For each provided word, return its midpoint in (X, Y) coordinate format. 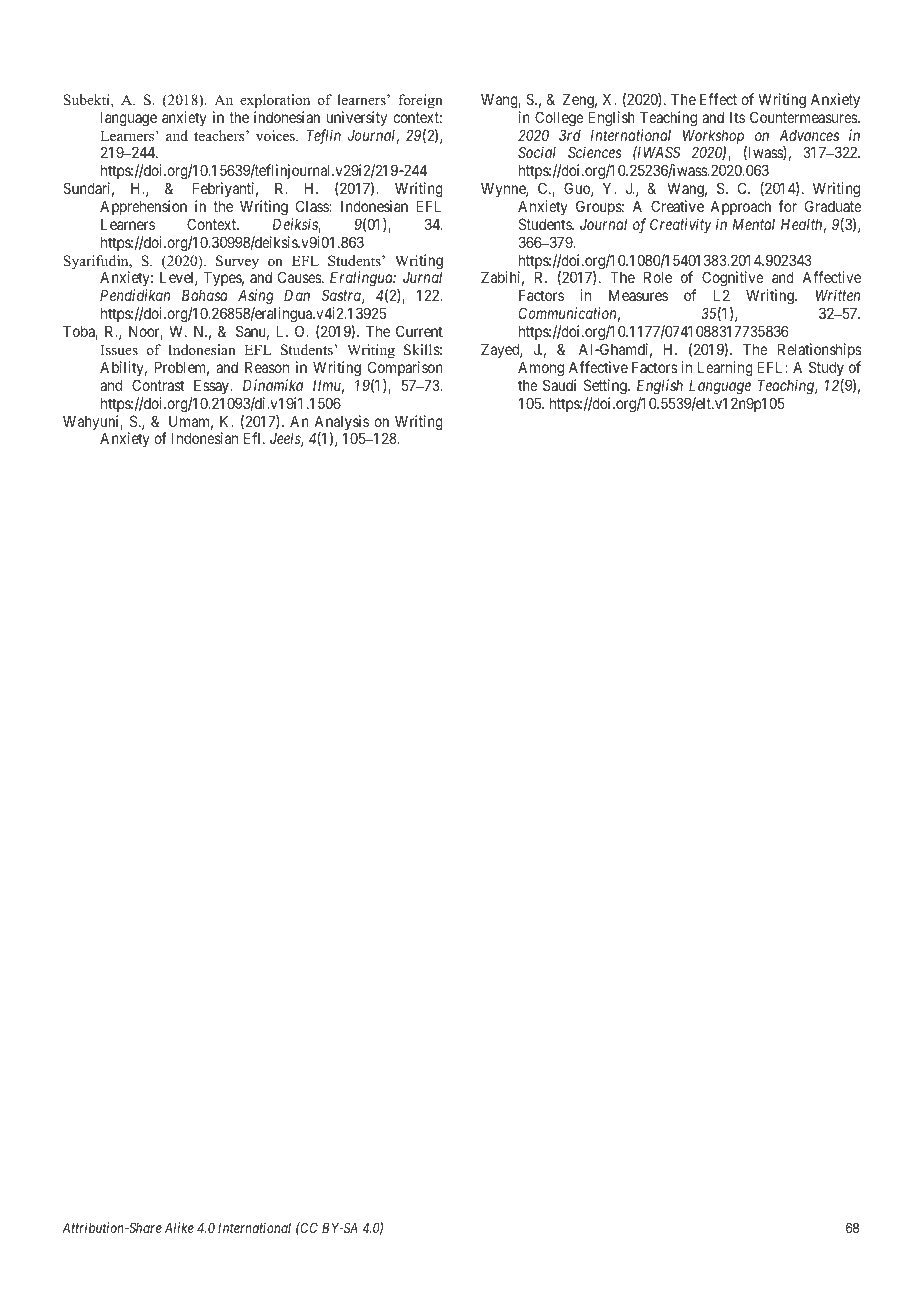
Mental (754, 224)
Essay (213, 386)
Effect (718, 99)
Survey (237, 262)
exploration (275, 101)
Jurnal (422, 277)
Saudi (559, 385)
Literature (435, 61)
